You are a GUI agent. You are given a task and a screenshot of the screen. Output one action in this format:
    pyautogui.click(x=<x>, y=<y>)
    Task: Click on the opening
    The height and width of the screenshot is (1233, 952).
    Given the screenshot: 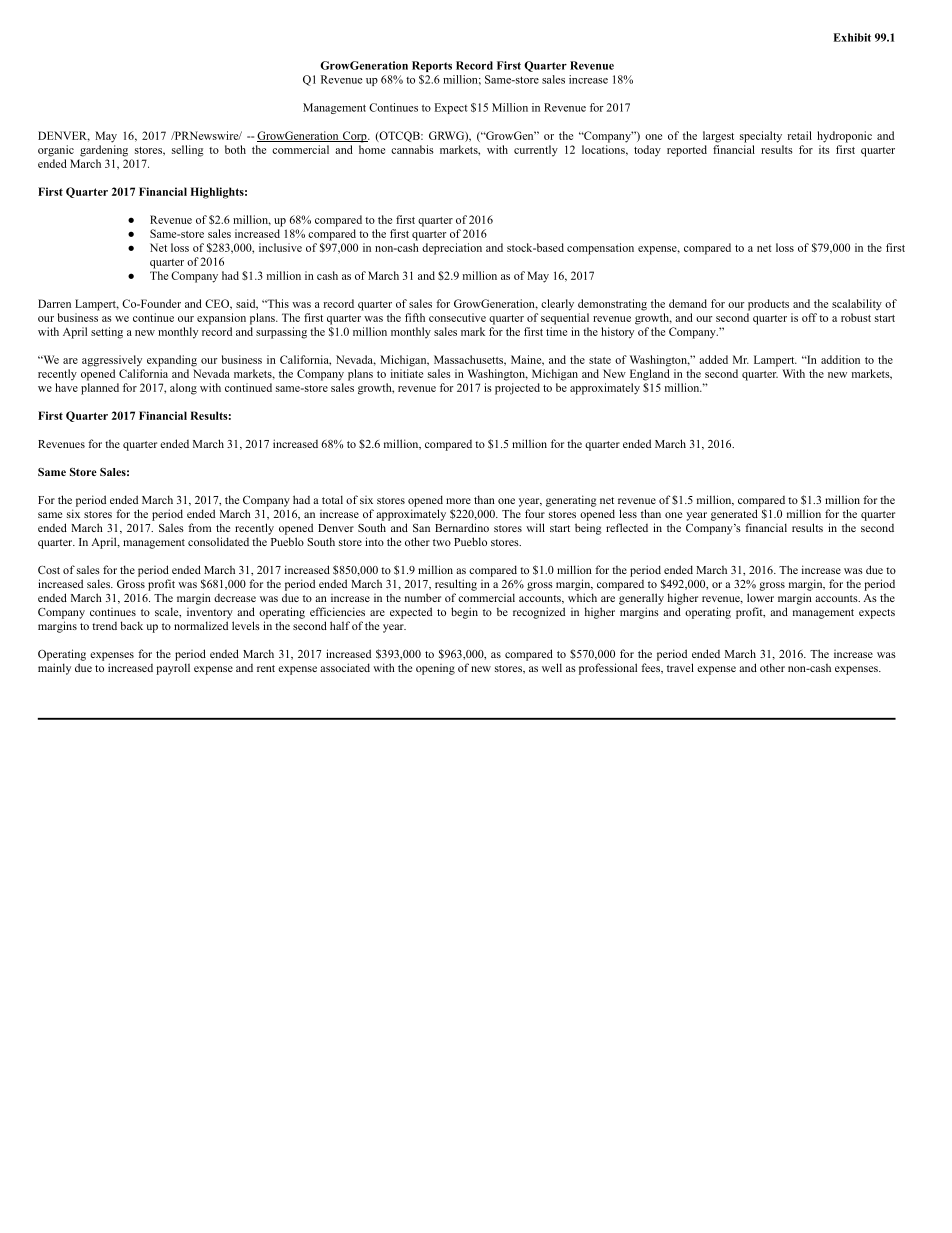 What is the action you would take?
    pyautogui.click(x=435, y=669)
